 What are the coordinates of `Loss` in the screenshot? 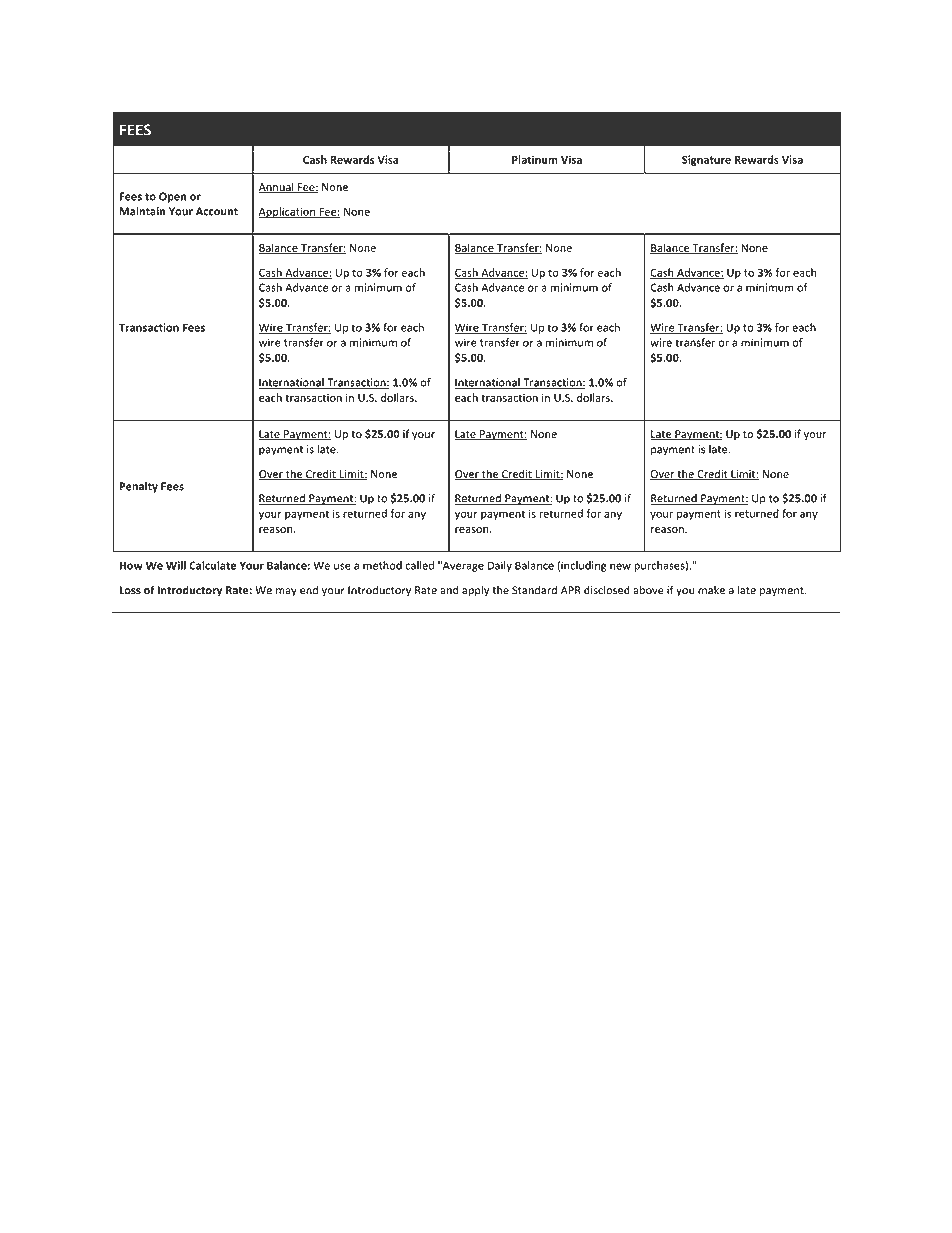 It's located at (130, 590).
